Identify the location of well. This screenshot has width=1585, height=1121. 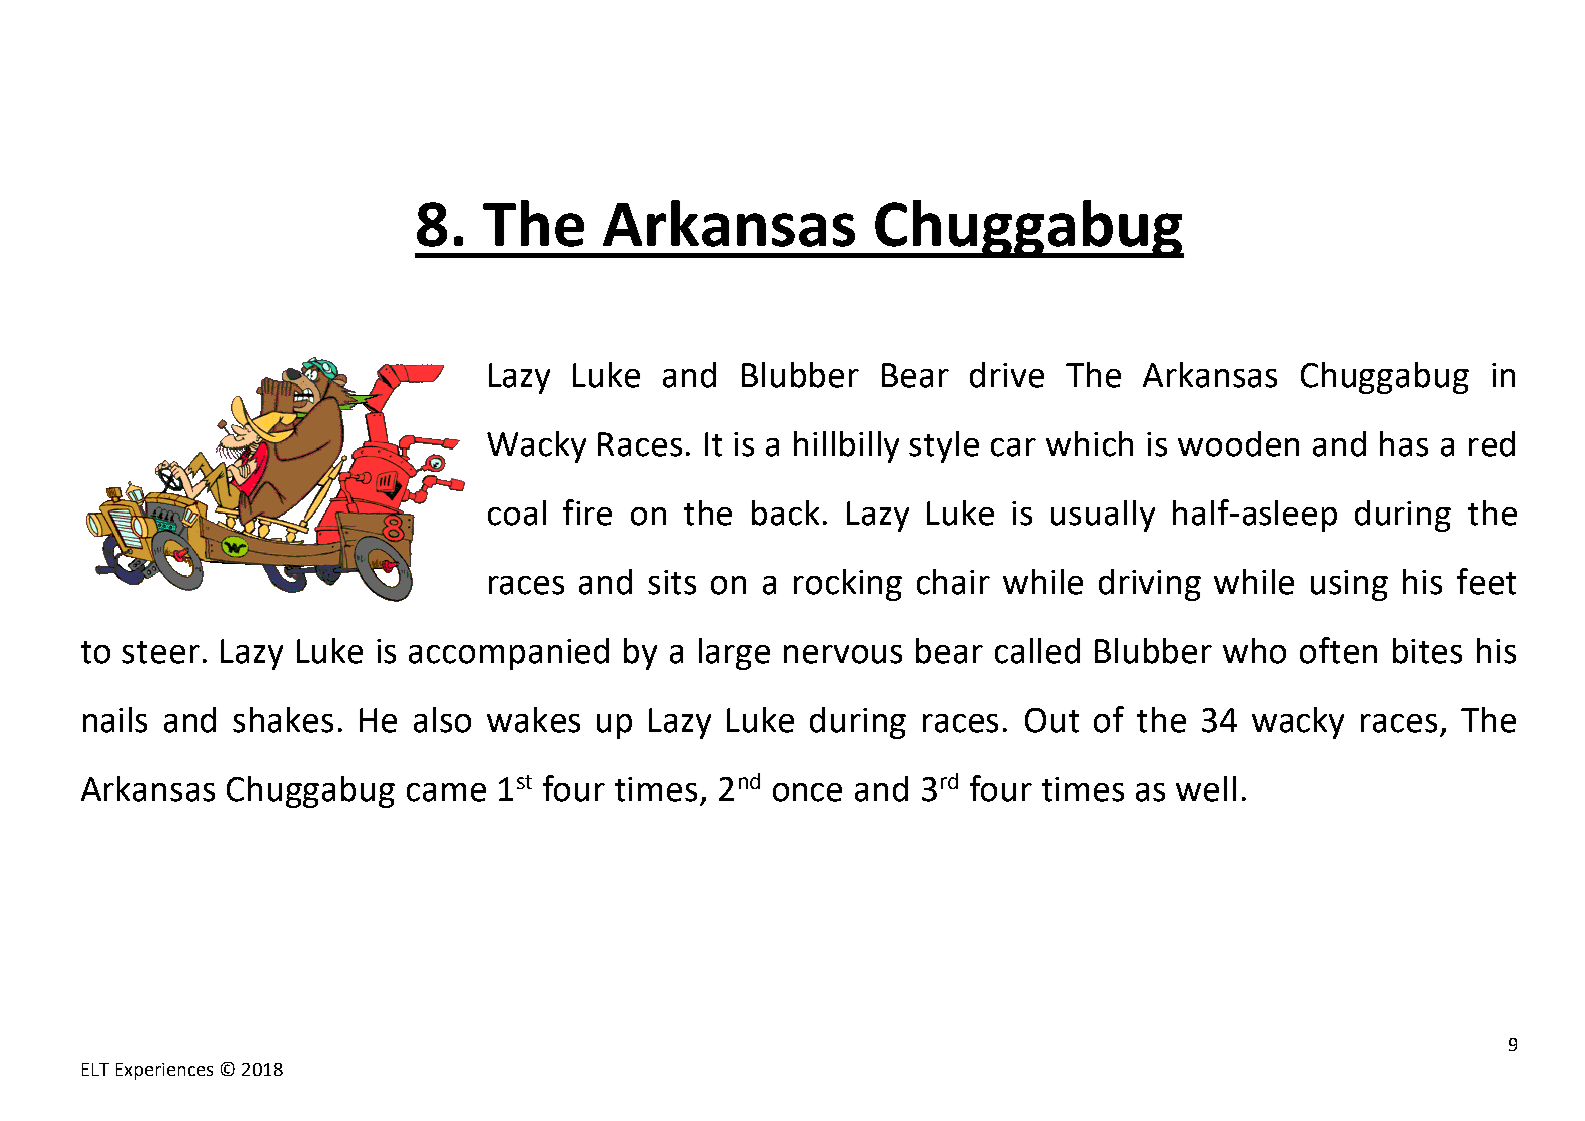
(1206, 789).
